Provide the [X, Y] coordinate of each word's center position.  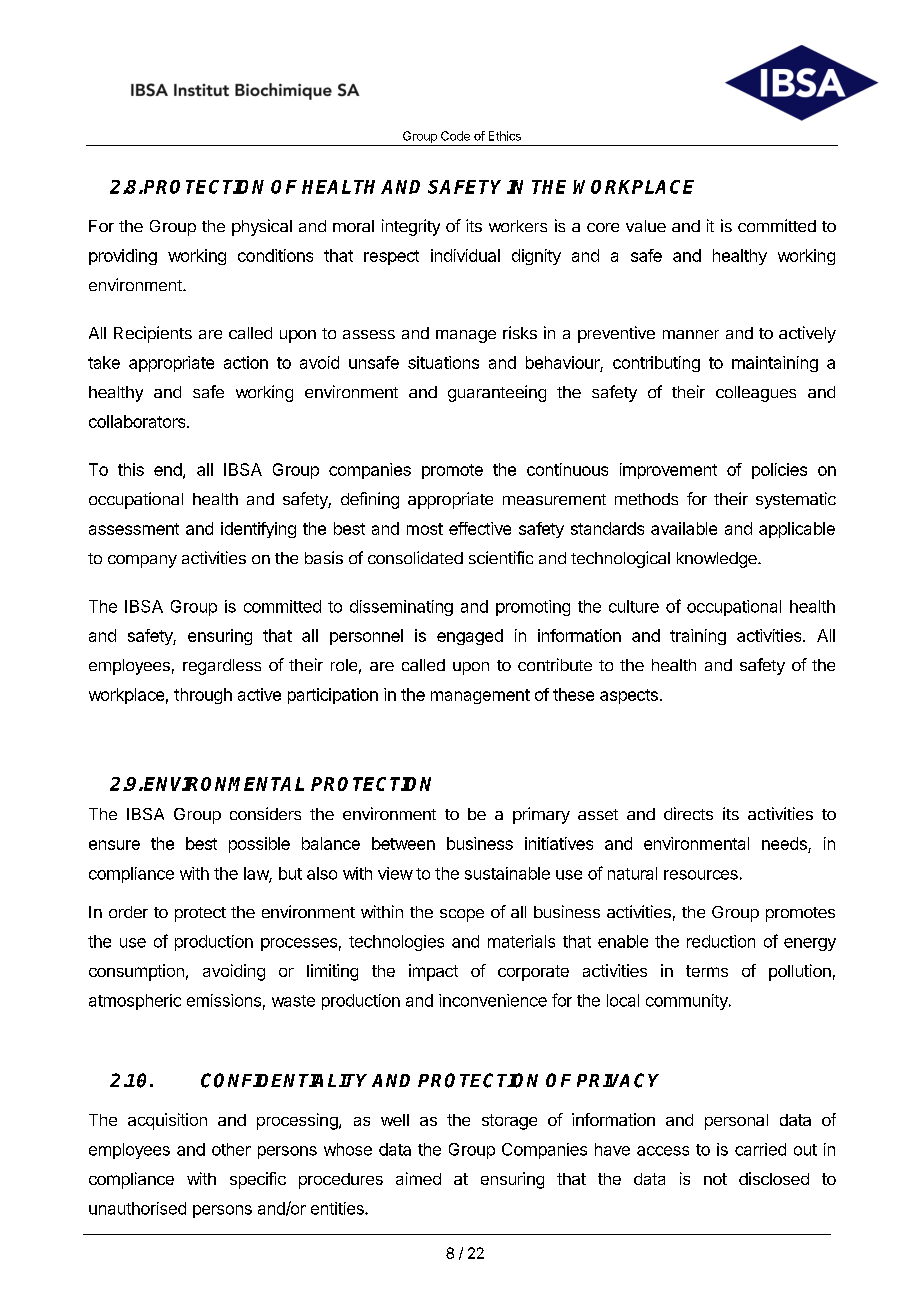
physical [262, 227]
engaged [470, 637]
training [698, 637]
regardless [222, 667]
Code [455, 136]
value [646, 226]
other [231, 1149]
